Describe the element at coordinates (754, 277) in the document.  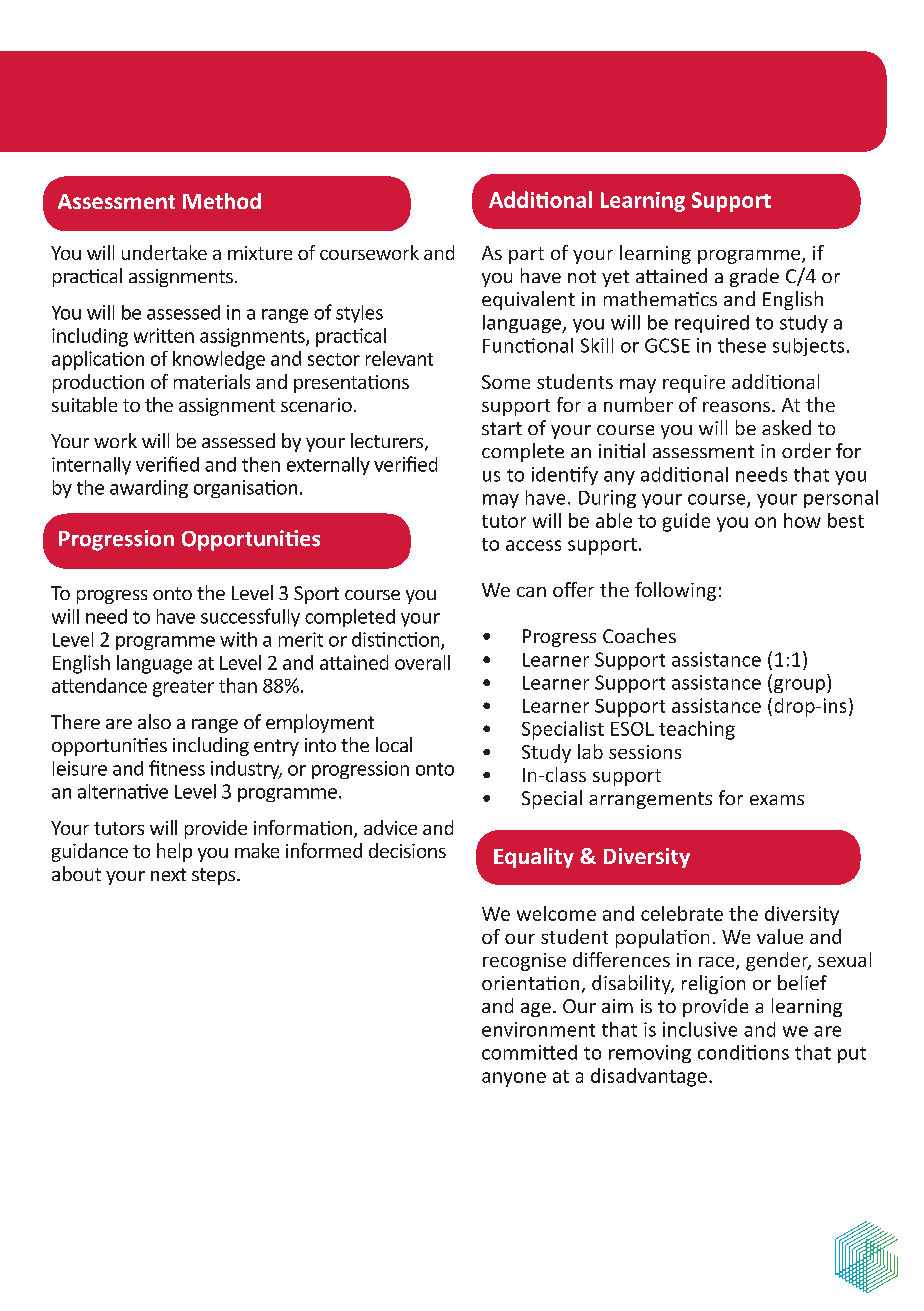
I see `grade` at that location.
